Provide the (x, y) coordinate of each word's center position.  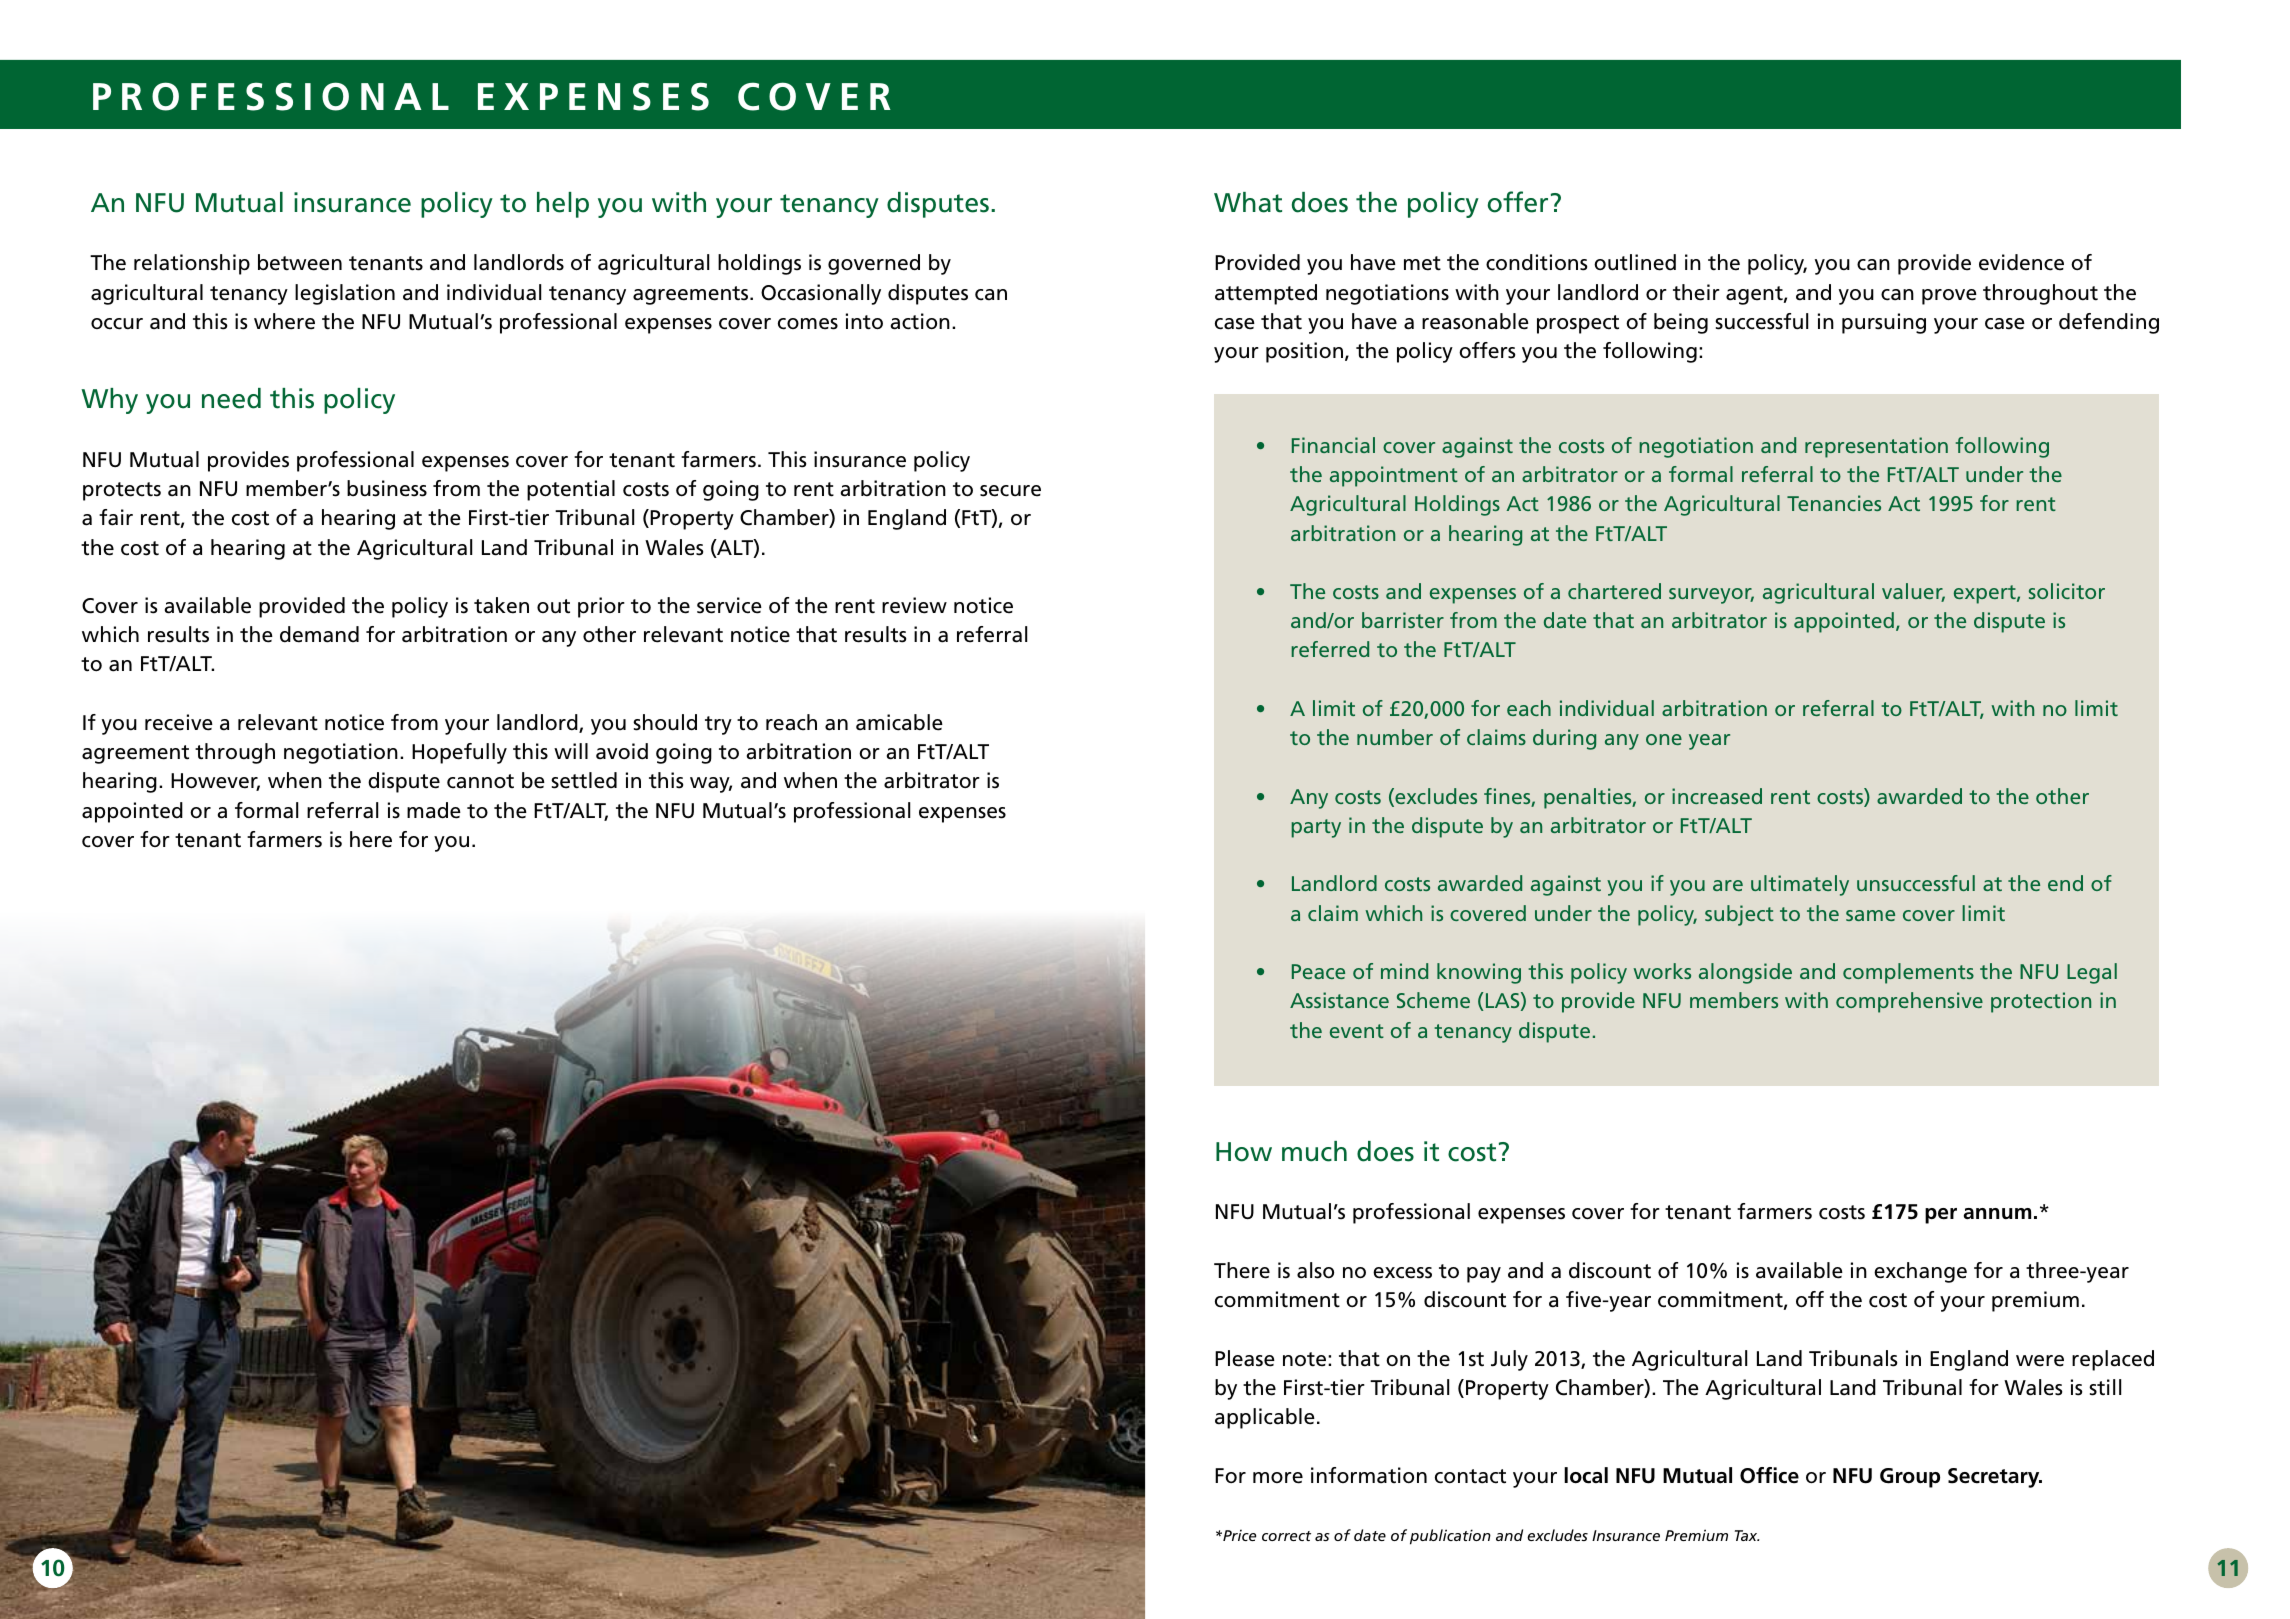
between (300, 262)
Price (1238, 1535)
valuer (1913, 592)
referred (1330, 649)
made (434, 810)
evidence (2021, 262)
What (1248, 202)
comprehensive (1909, 1002)
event (1357, 1031)
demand (319, 634)
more (1278, 1478)
